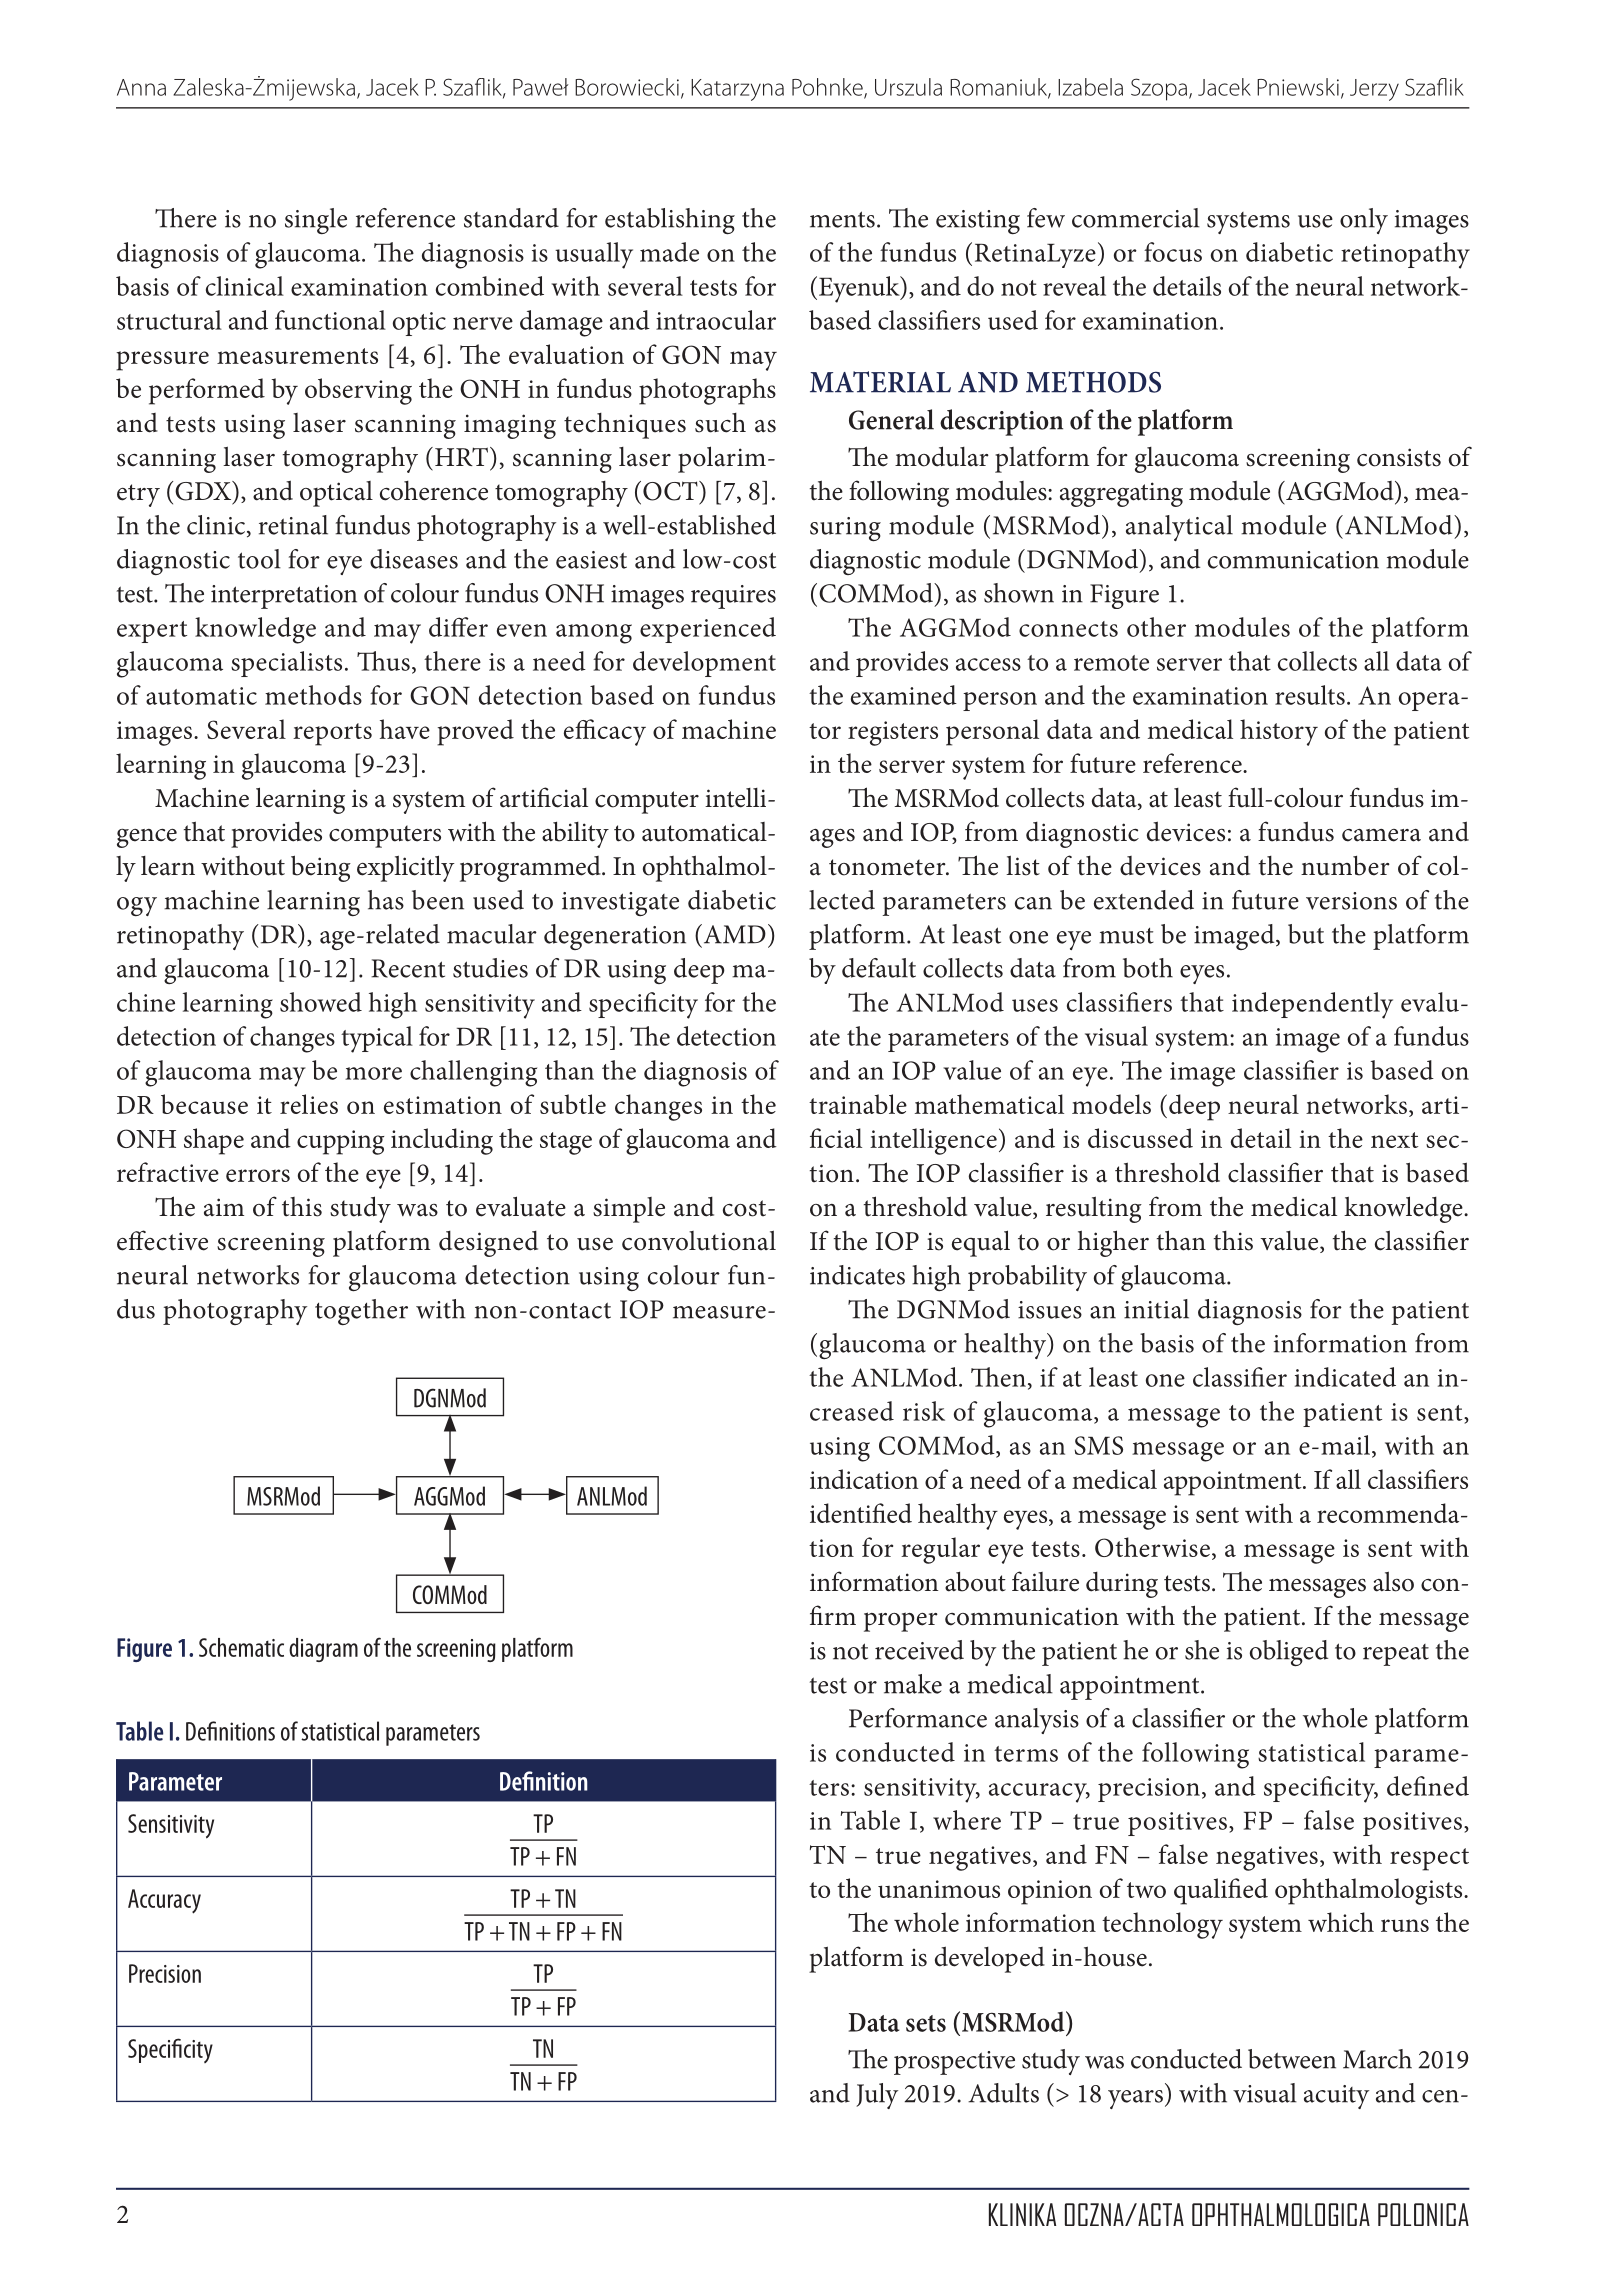 This screenshot has height=2296, width=1624. Describe the element at coordinates (858, 1104) in the screenshot. I see `trainable` at that location.
